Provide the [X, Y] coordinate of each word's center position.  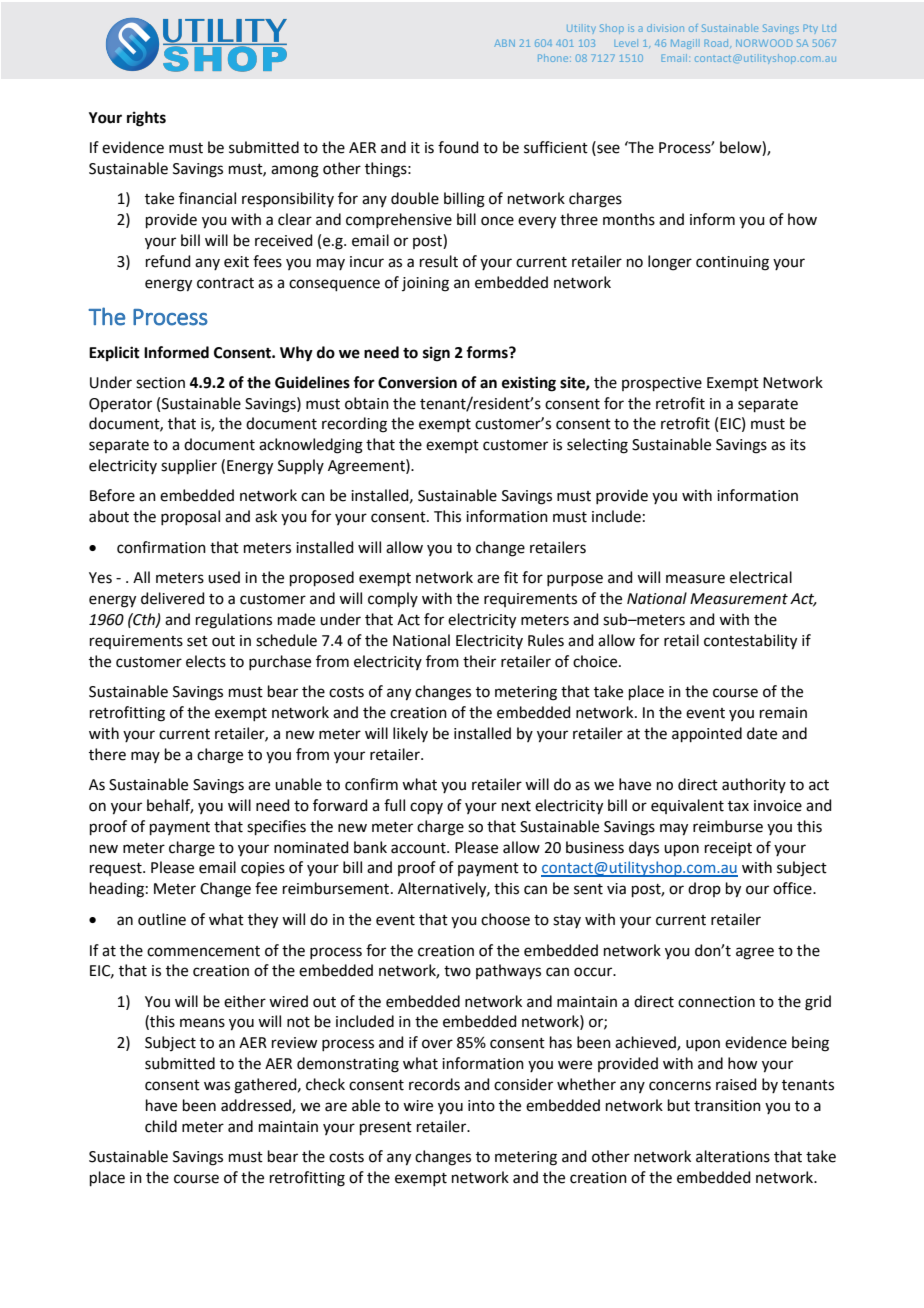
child [161, 1126]
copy [426, 808]
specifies [276, 827]
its [798, 445]
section [160, 383]
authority [754, 785]
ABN [504, 43]
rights [146, 119]
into [481, 1106]
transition [727, 1106]
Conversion [417, 382]
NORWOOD [764, 43]
